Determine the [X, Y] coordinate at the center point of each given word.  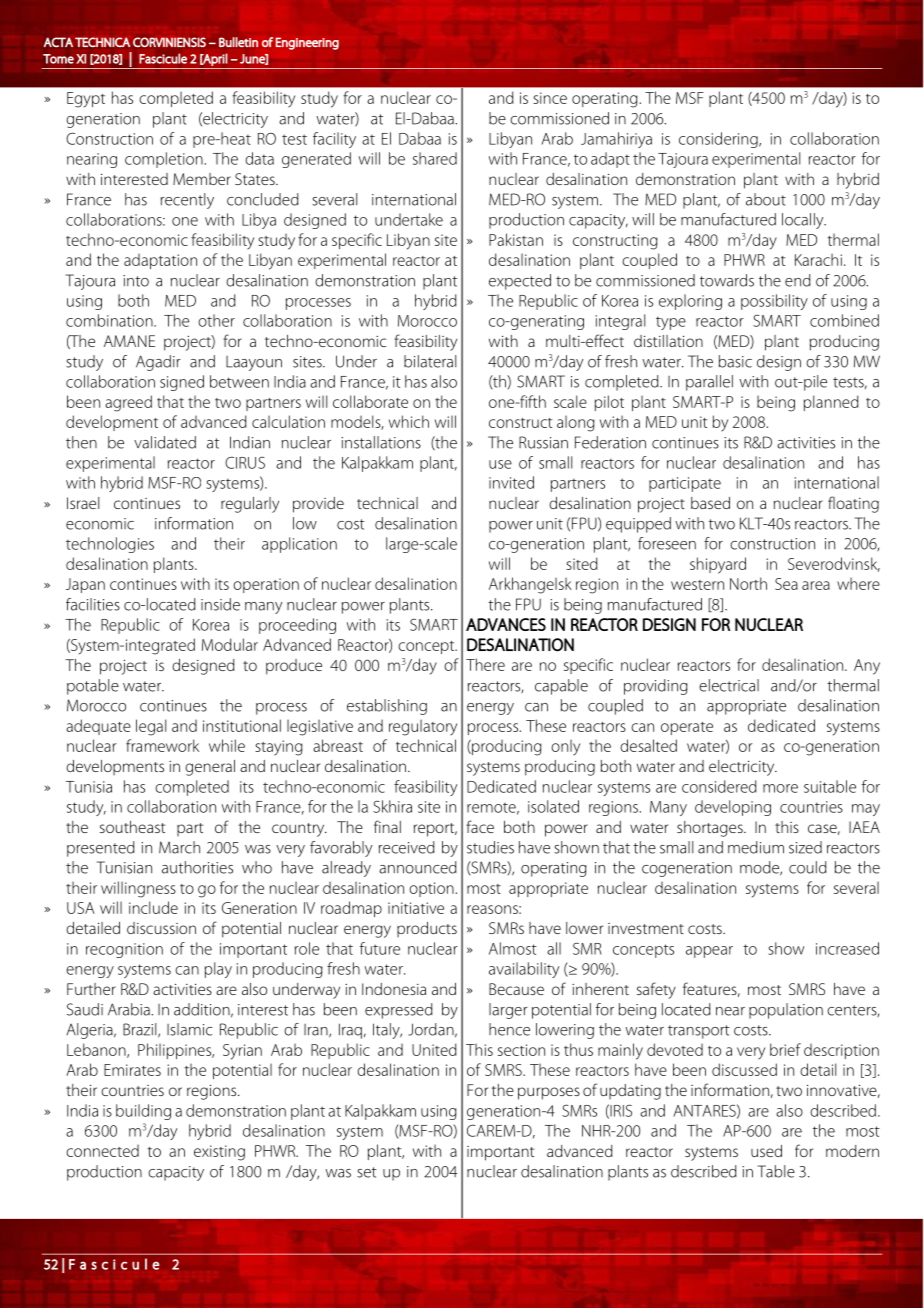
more [780, 788]
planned [831, 403]
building [143, 1112]
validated [165, 442]
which [409, 421]
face [480, 826]
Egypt [86, 100]
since [550, 98]
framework [162, 745]
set [367, 1172]
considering [719, 140]
